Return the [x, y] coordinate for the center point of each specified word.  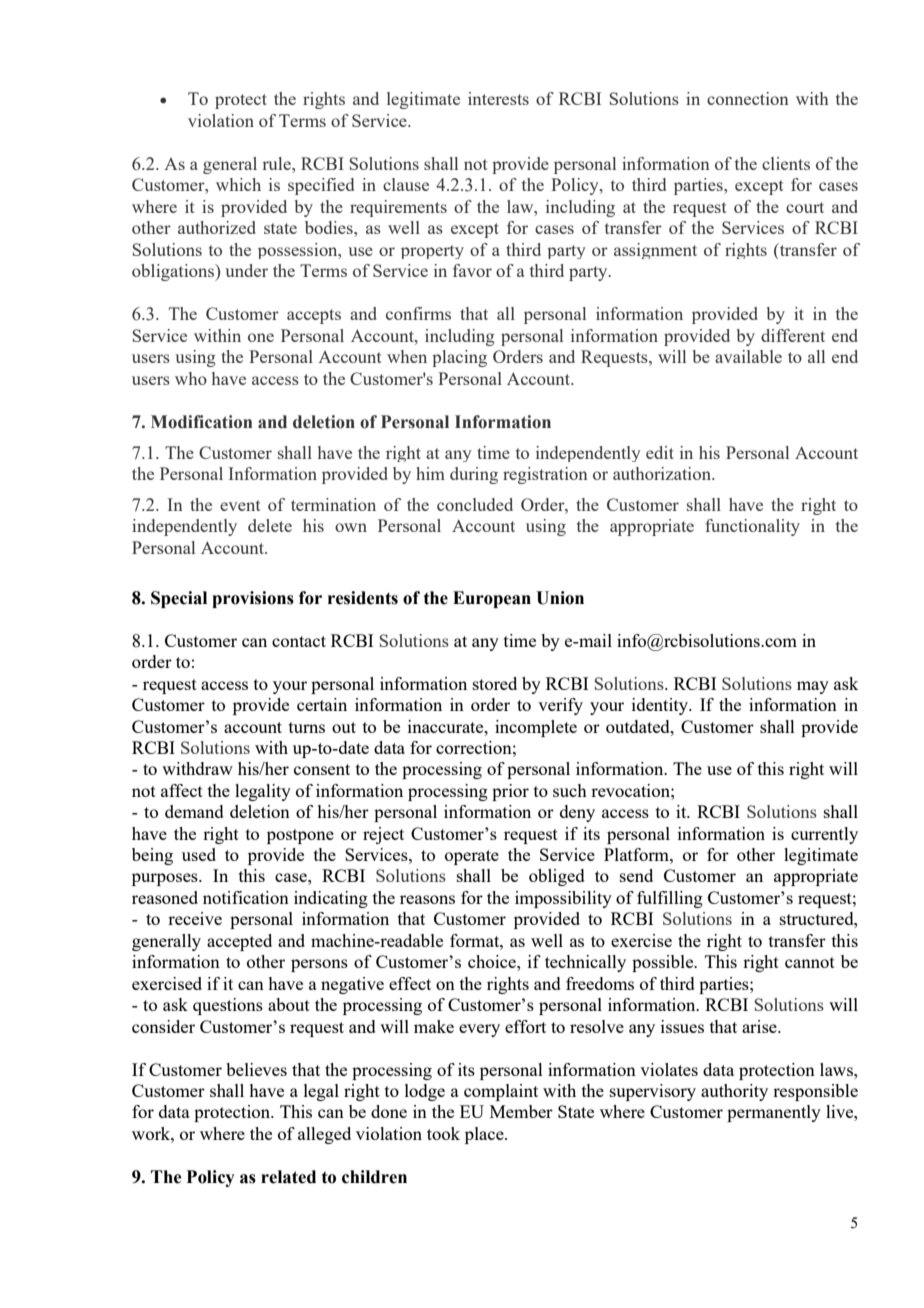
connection [748, 98]
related [288, 1177]
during [474, 475]
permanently [774, 1113]
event [240, 505]
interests [498, 98]
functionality [752, 527]
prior [510, 792]
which [238, 184]
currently [824, 835]
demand [194, 811]
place [485, 1135]
